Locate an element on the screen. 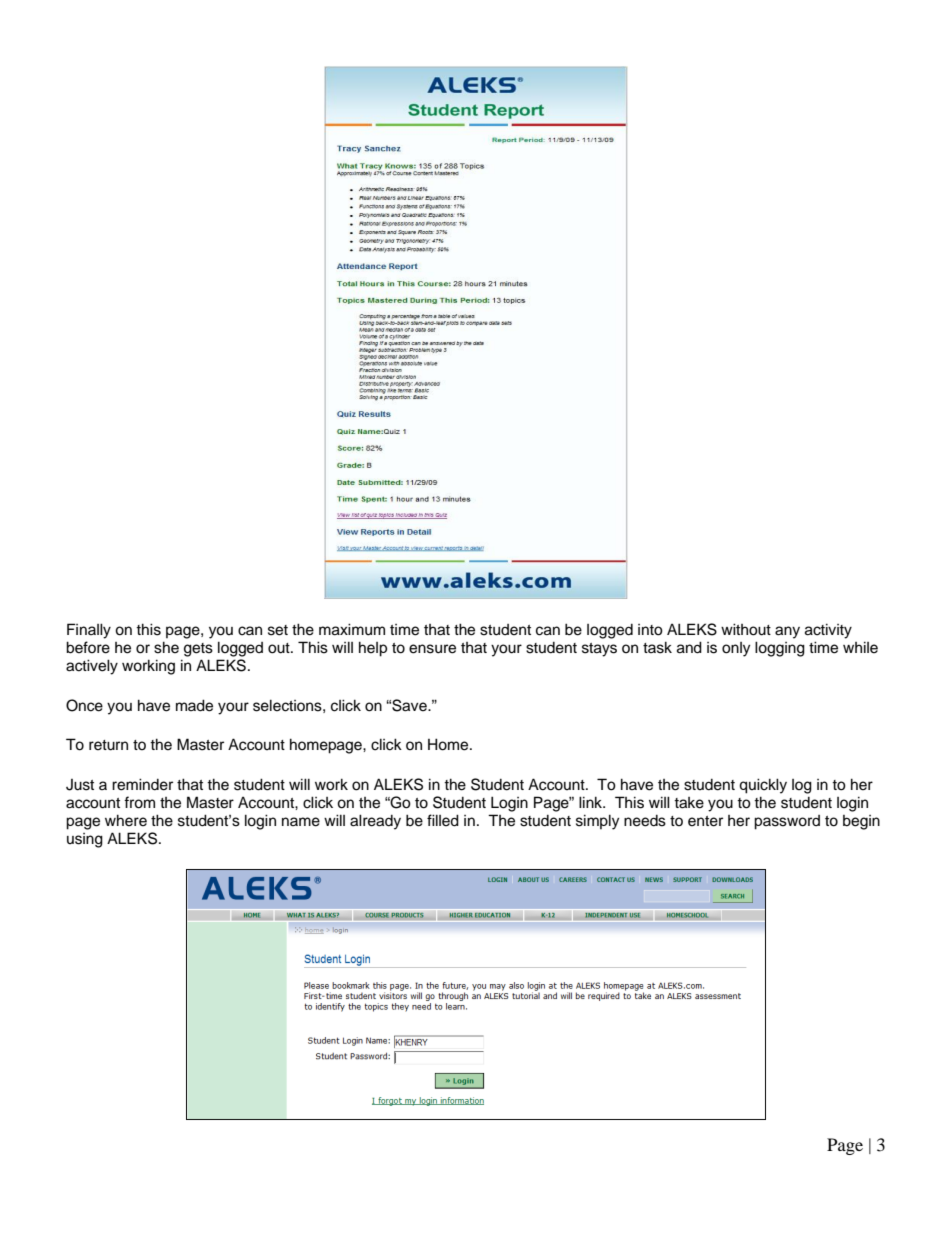 Image resolution: width=952 pixels, height=1233 pixels. any is located at coordinates (787, 632).
